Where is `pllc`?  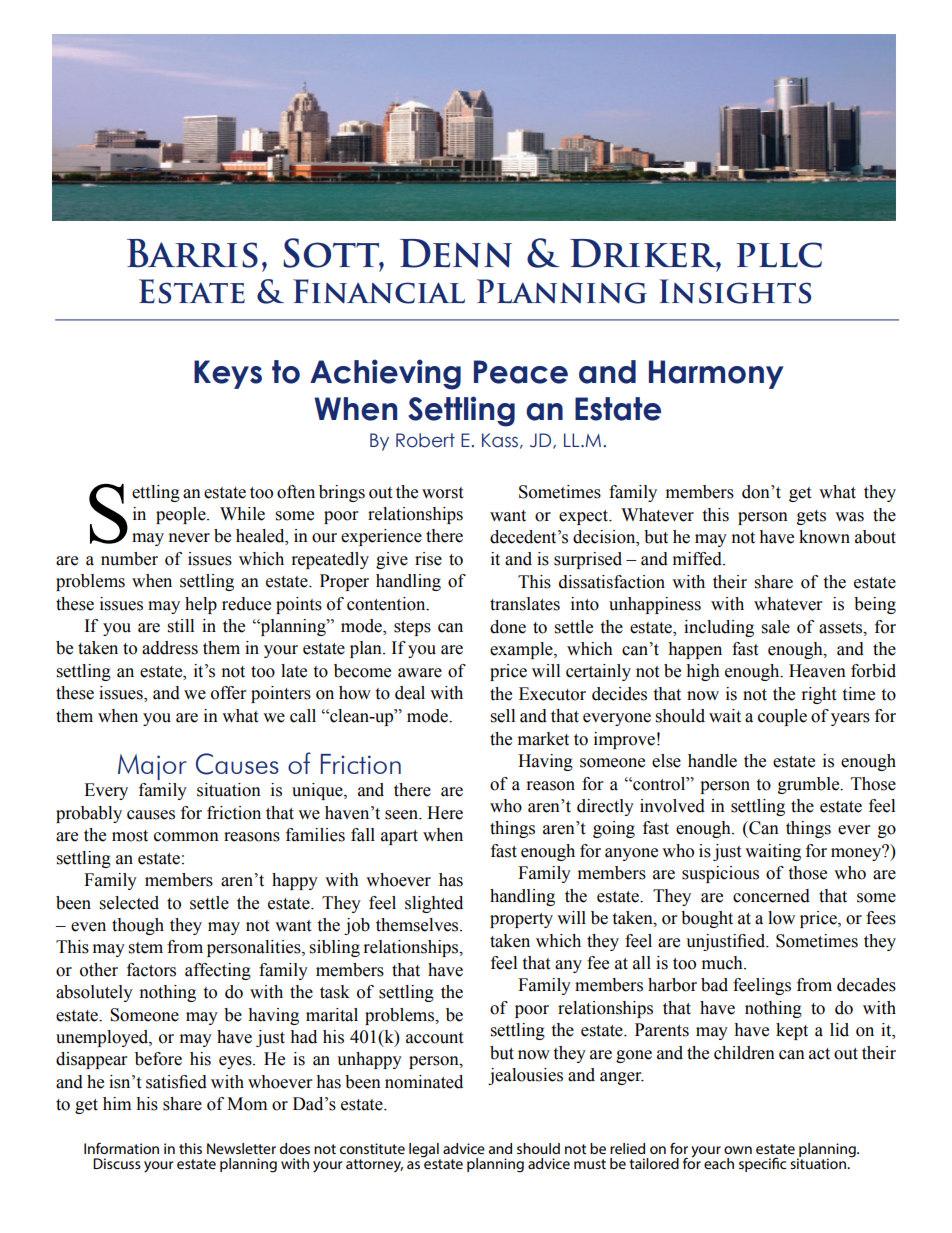 pllc is located at coordinates (779, 255).
